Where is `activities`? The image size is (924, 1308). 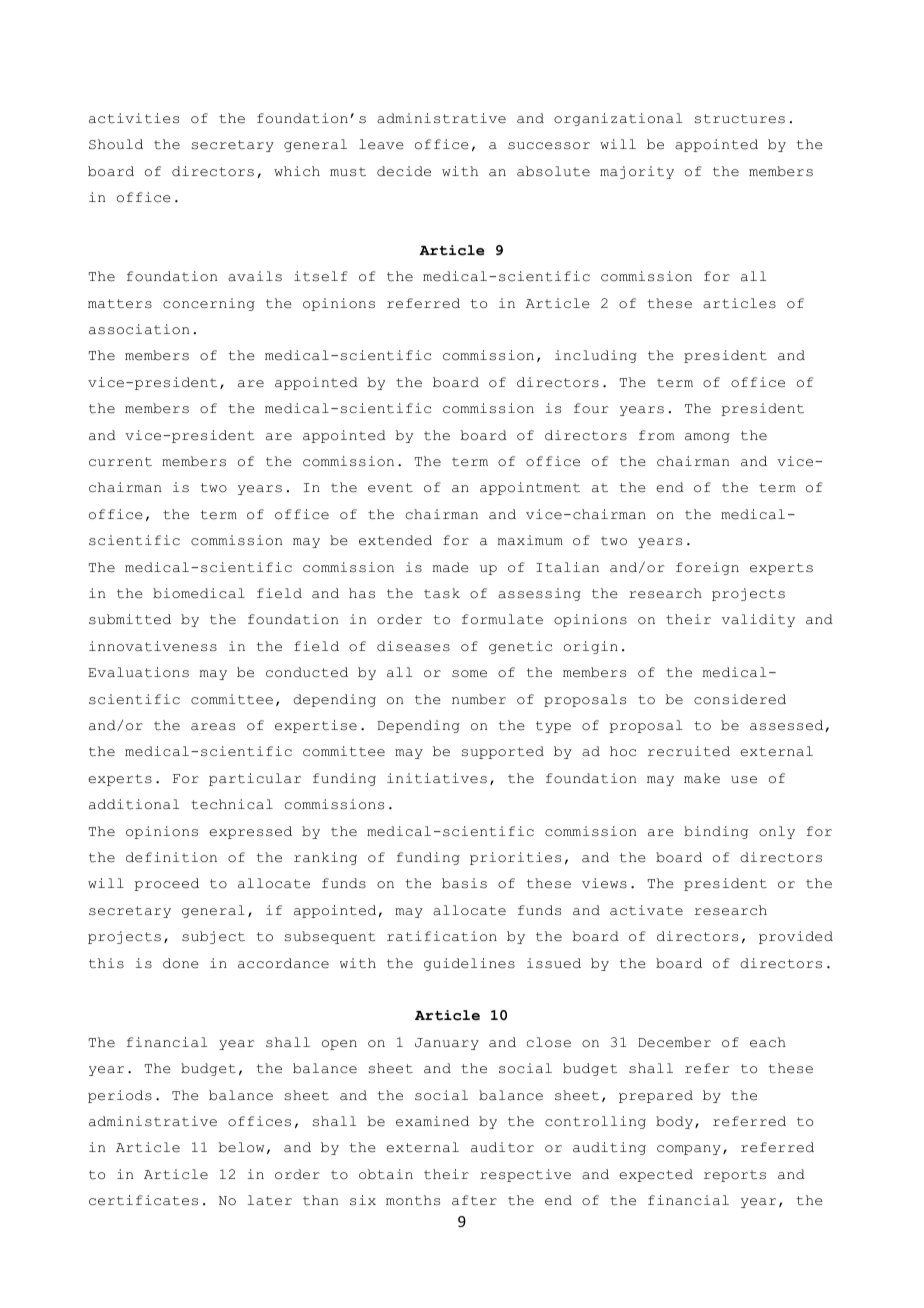
activities is located at coordinates (134, 118).
